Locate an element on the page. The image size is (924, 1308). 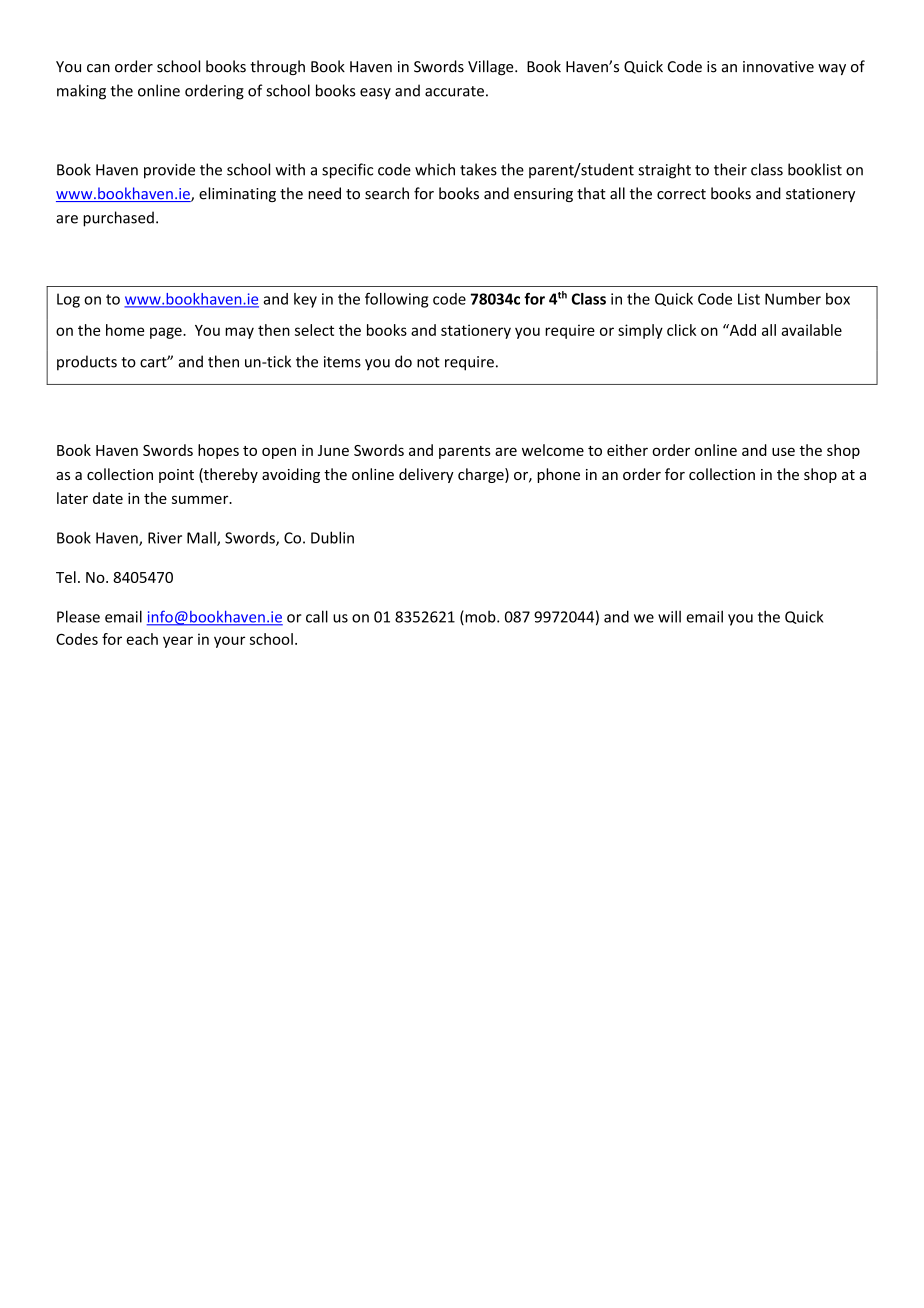
hopes is located at coordinates (218, 451).
